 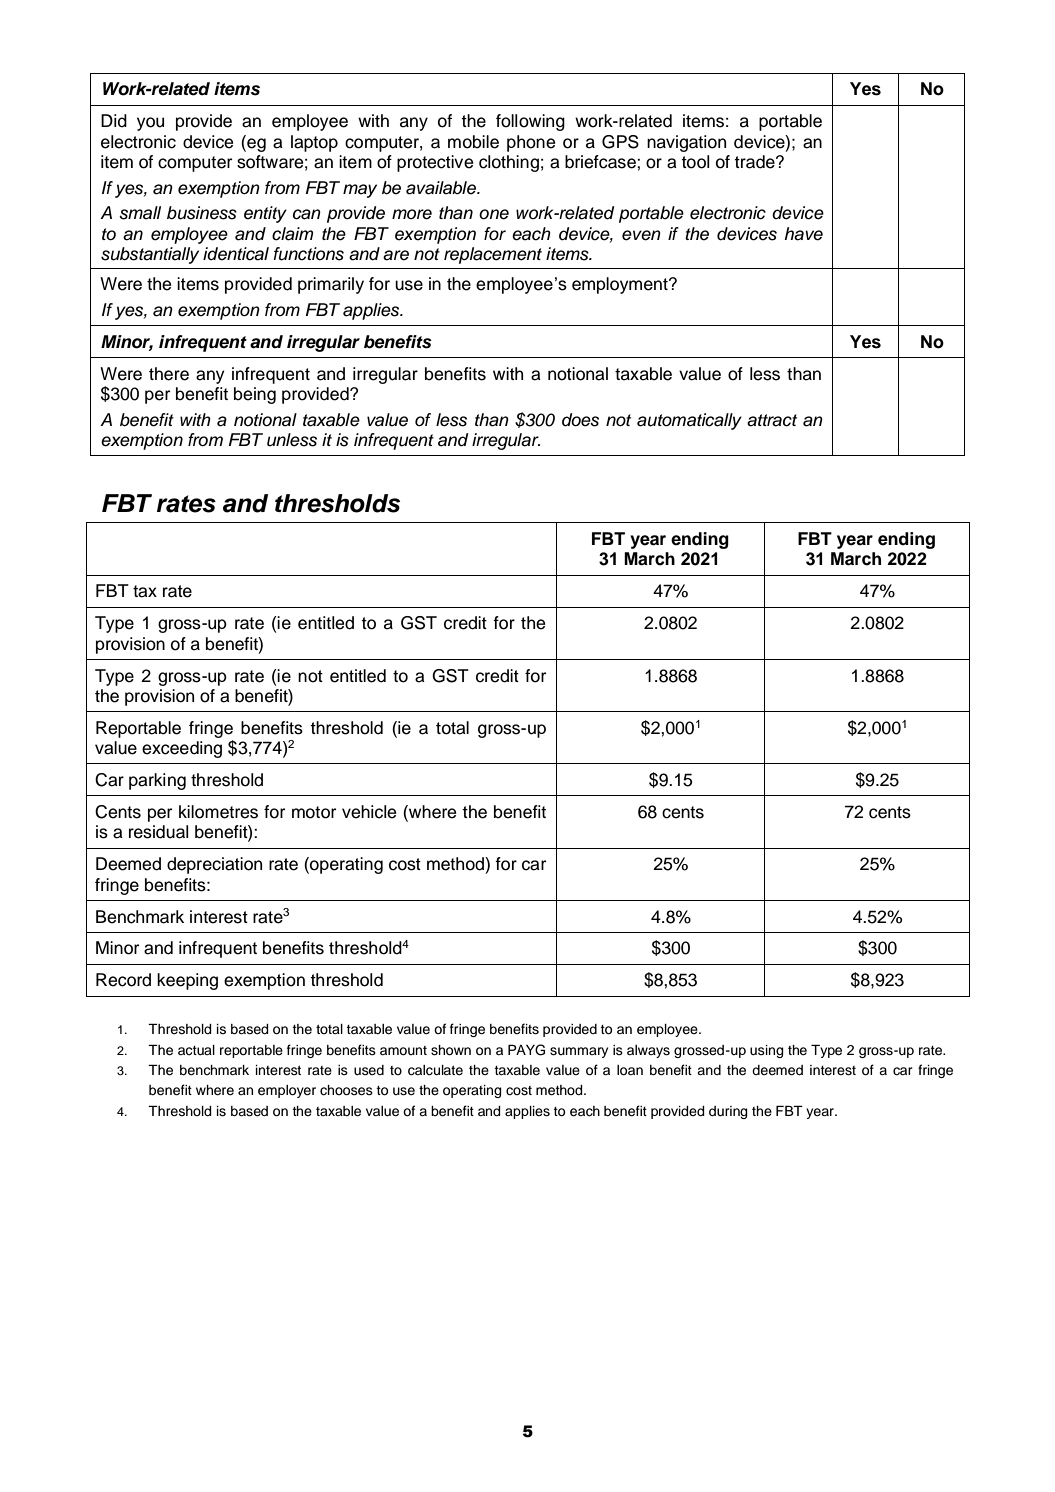 What do you see at coordinates (473, 142) in the page?
I see `mobile` at bounding box center [473, 142].
